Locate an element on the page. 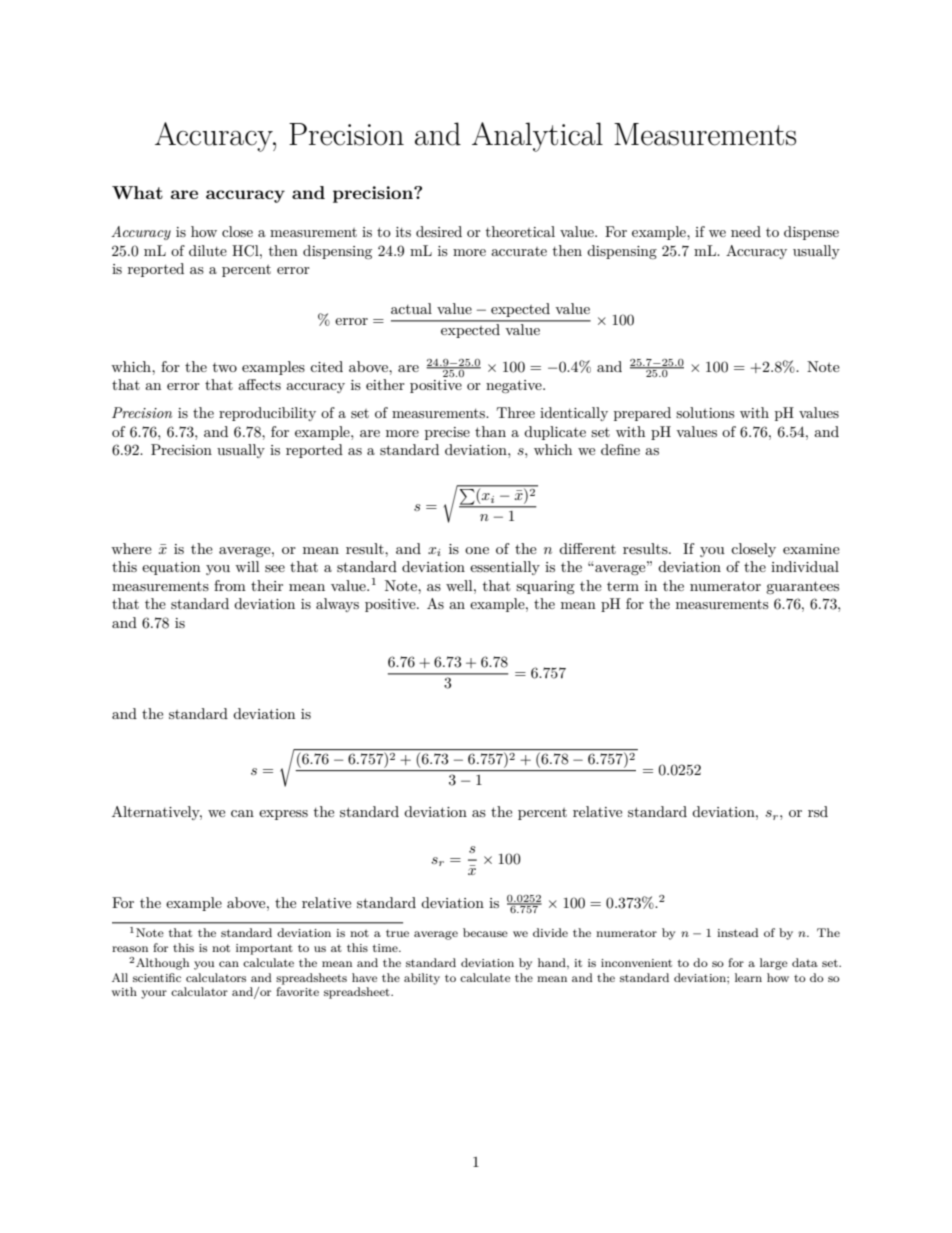 This image has width=952, height=1233. ability is located at coordinates (422, 979).
